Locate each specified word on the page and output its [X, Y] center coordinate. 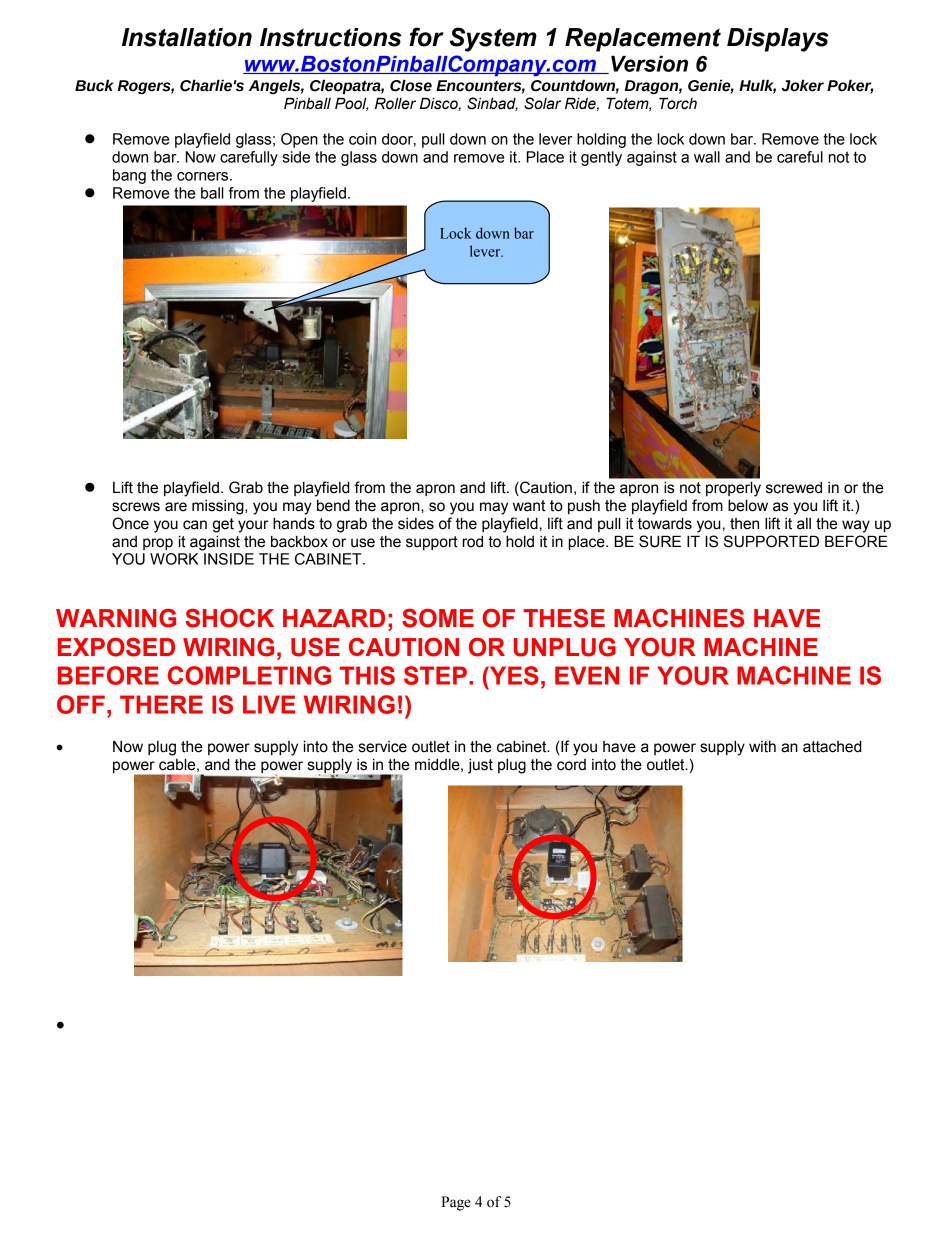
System [493, 39]
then [744, 524]
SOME [438, 618]
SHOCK [229, 618]
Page [456, 1203]
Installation [187, 37]
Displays [778, 40]
